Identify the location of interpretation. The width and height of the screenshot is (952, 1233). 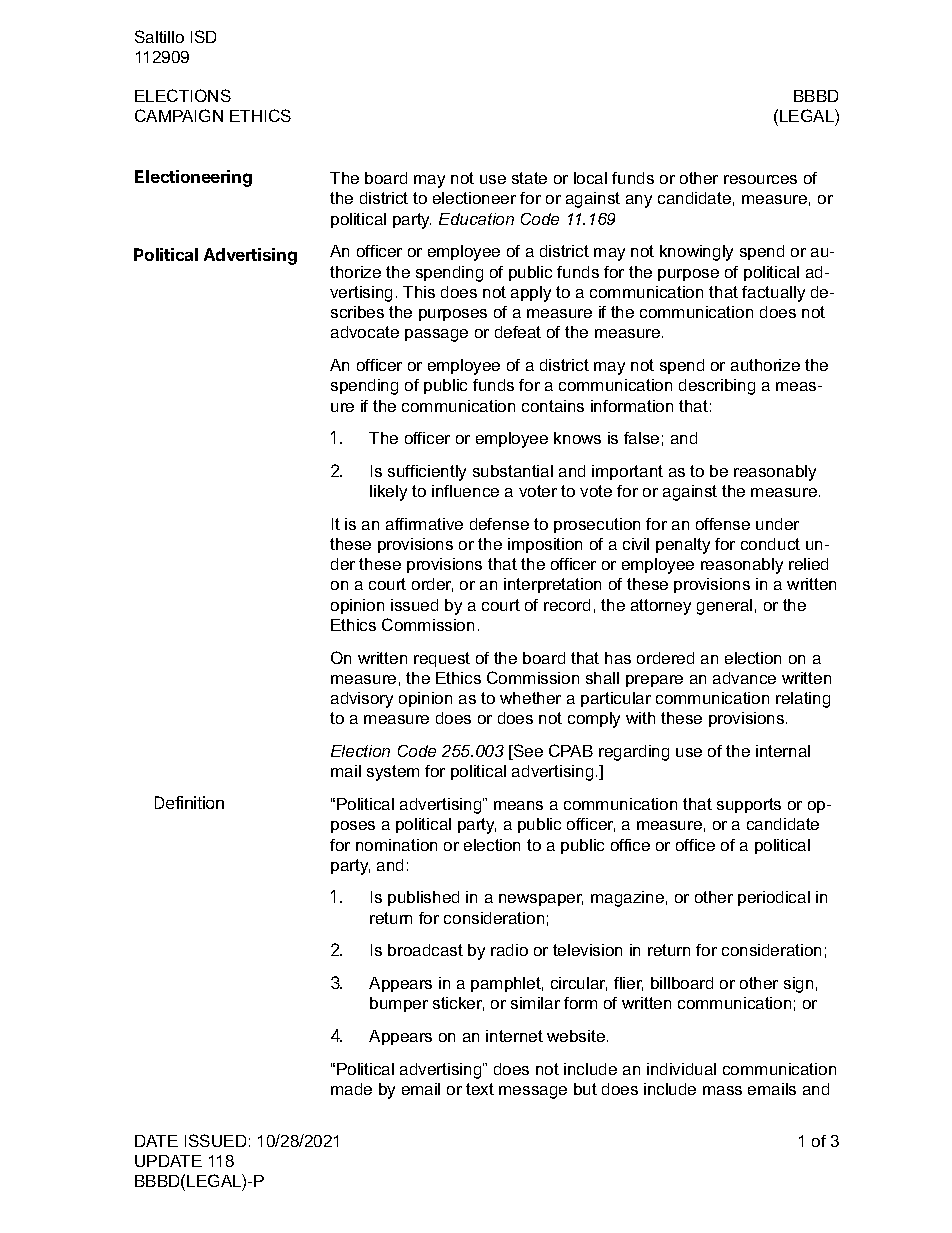
(552, 585).
